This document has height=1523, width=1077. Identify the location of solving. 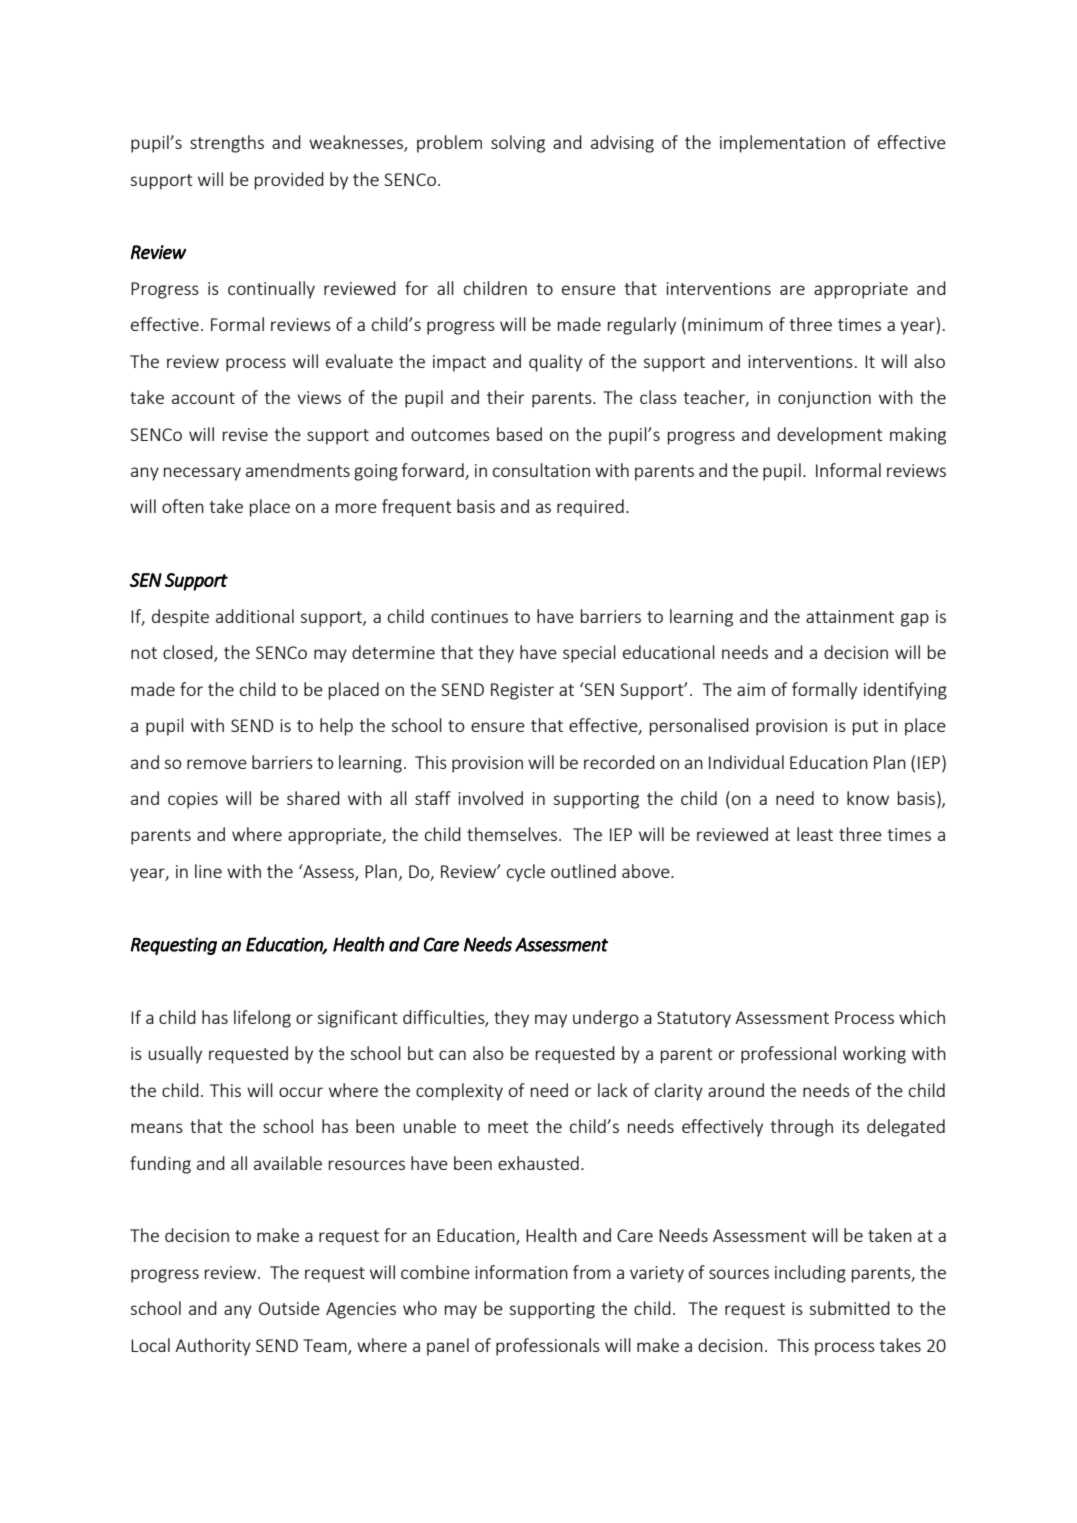
(518, 144).
